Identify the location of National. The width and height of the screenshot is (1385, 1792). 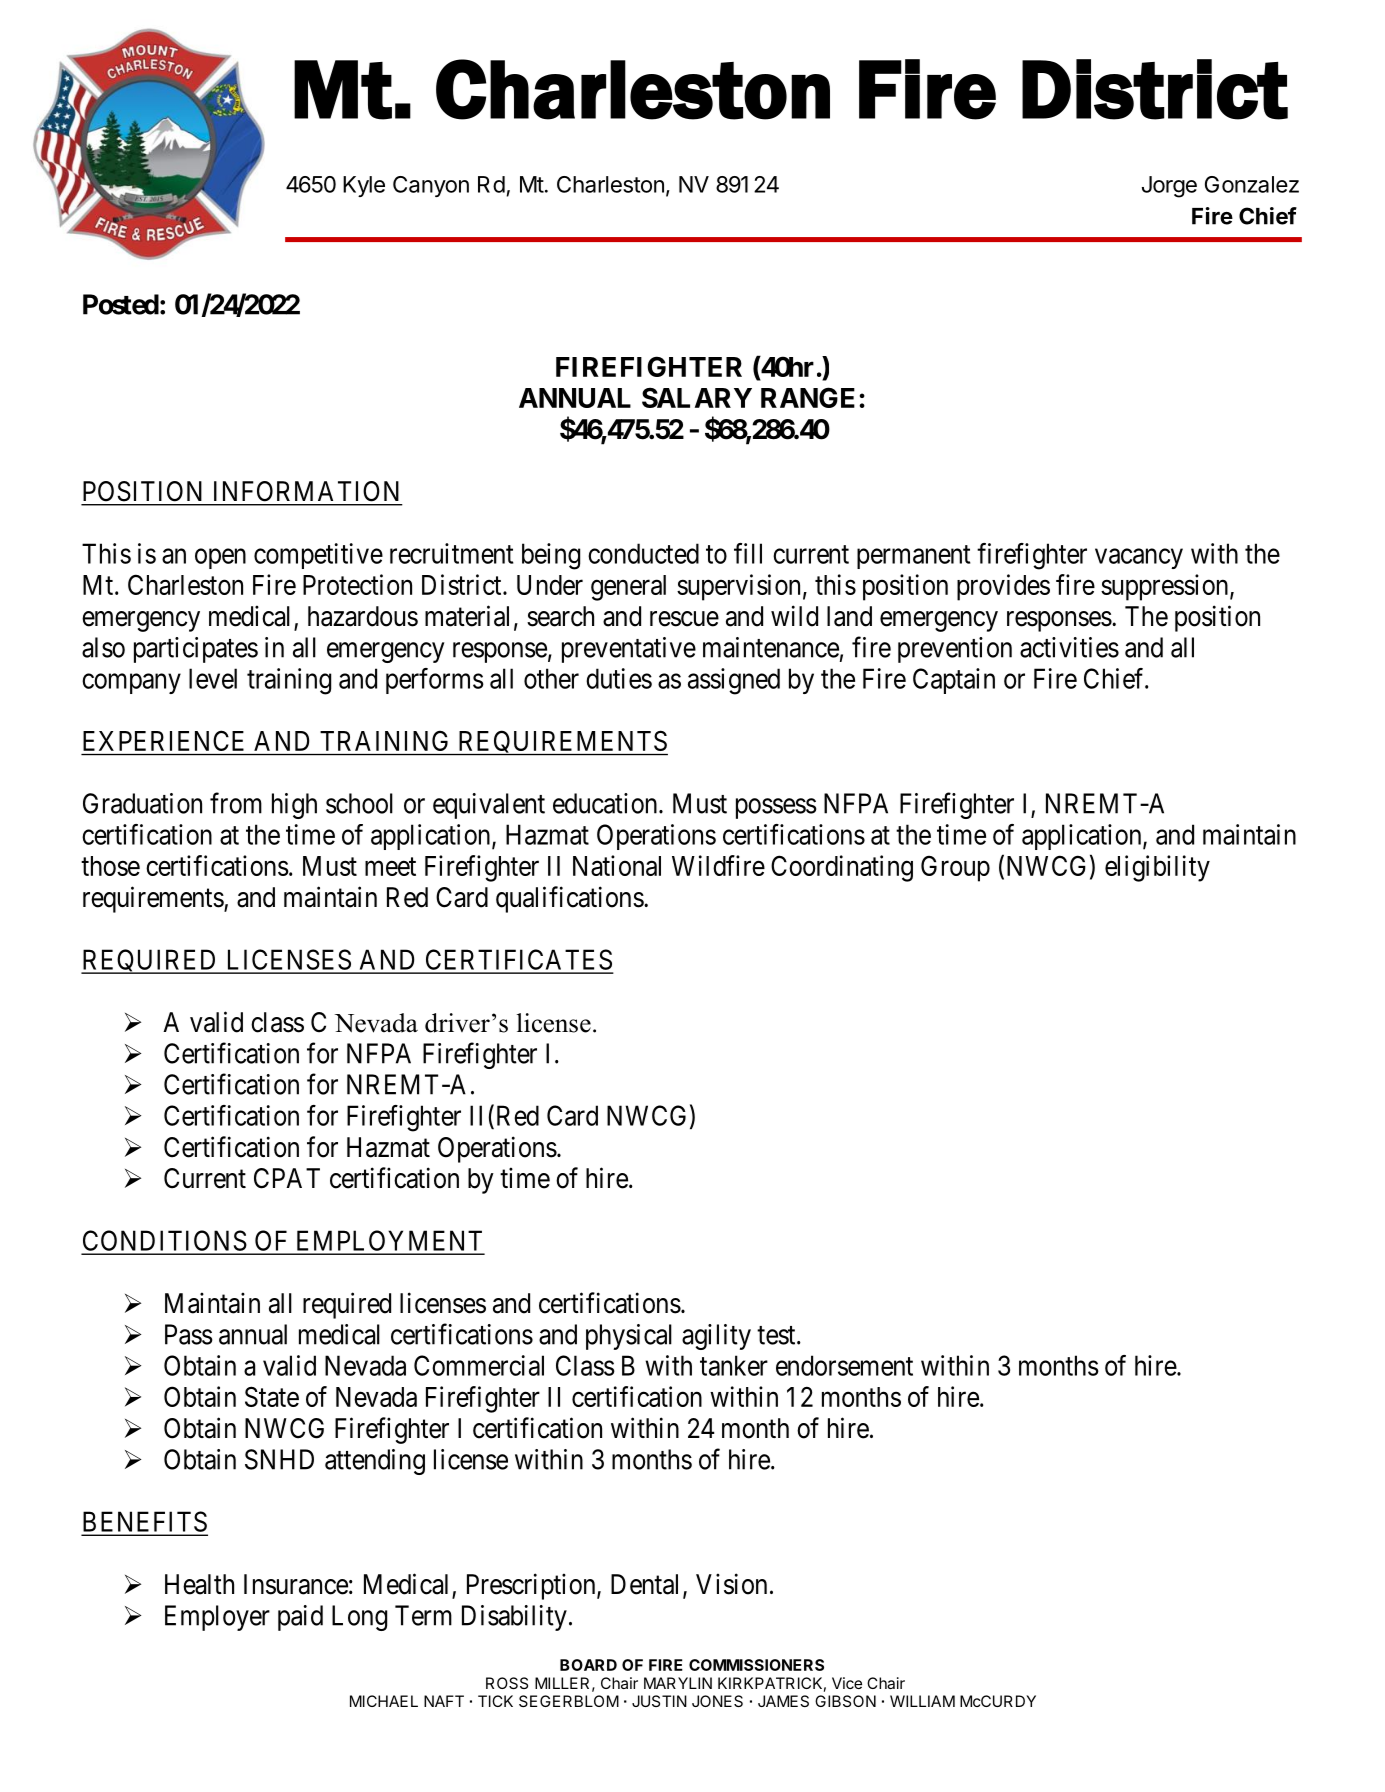
(617, 865).
